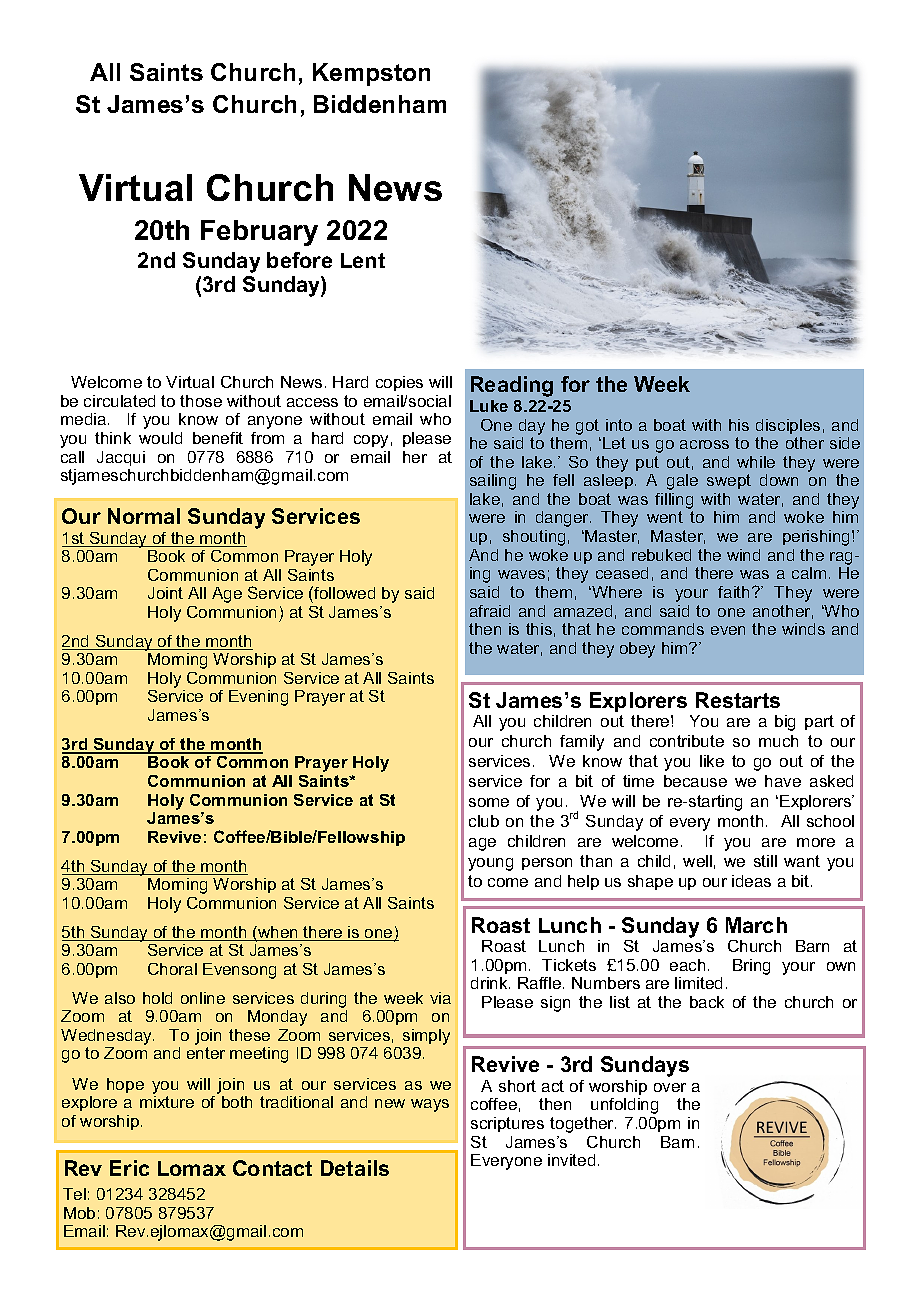 The width and height of the document is (924, 1308). What do you see at coordinates (756, 462) in the document?
I see `while` at bounding box center [756, 462].
